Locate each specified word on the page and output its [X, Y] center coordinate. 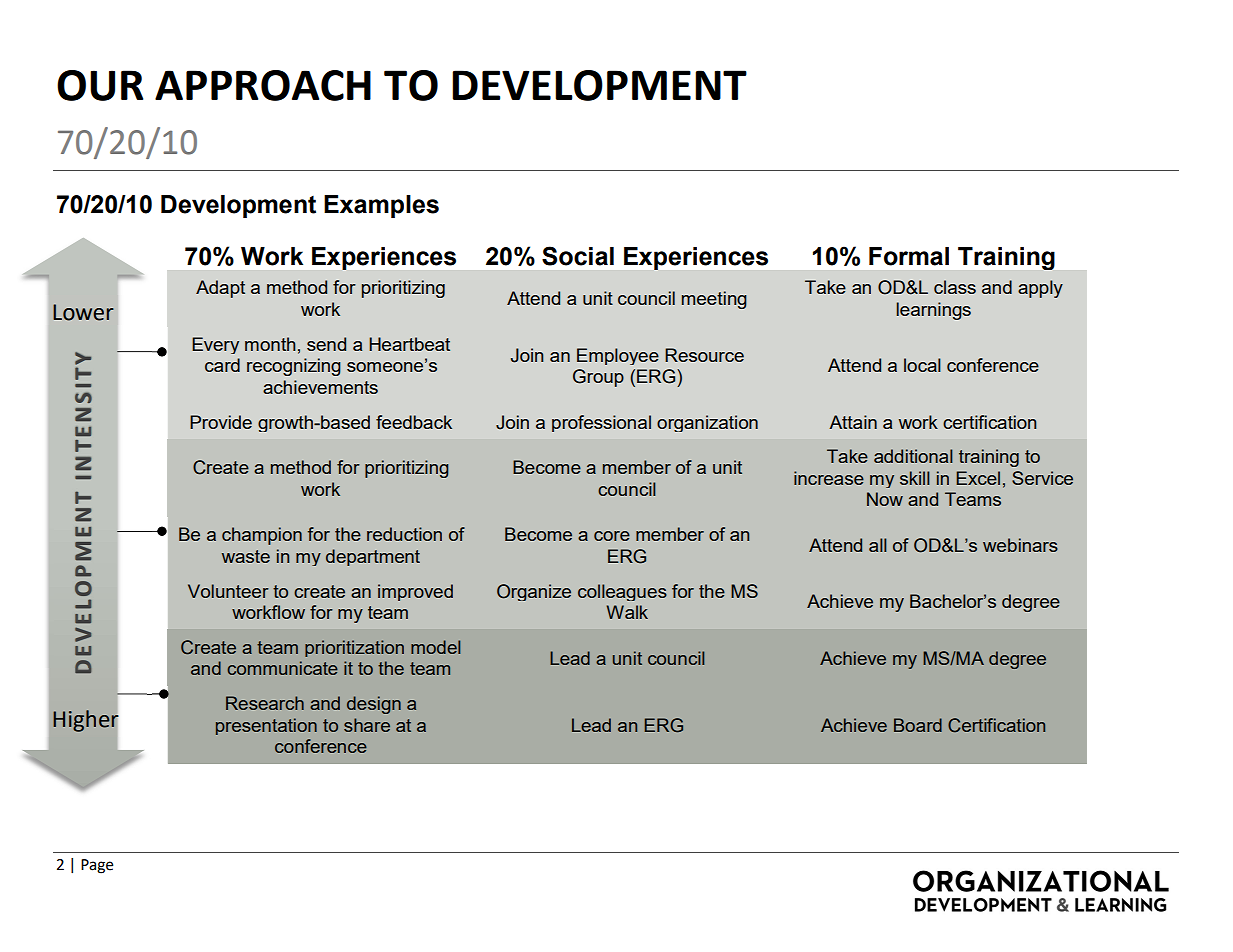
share [367, 725]
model [435, 647]
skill [915, 478]
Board [918, 725]
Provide [221, 422]
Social [578, 256]
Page [97, 866]
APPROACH [263, 85]
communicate [282, 668]
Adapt [220, 289]
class [955, 287]
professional [601, 423]
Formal [909, 256]
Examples [381, 206]
